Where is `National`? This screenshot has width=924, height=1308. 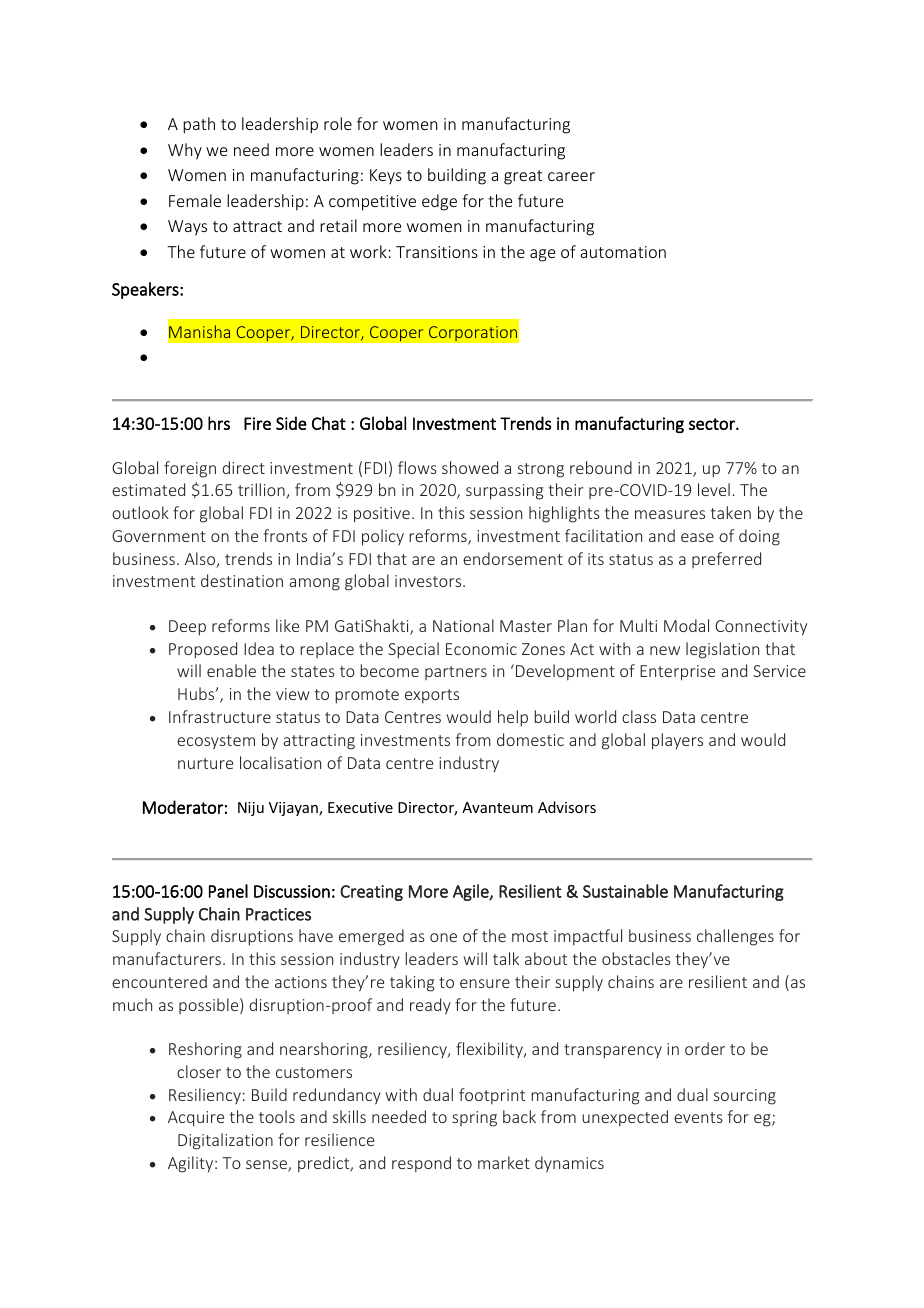 National is located at coordinates (463, 625).
